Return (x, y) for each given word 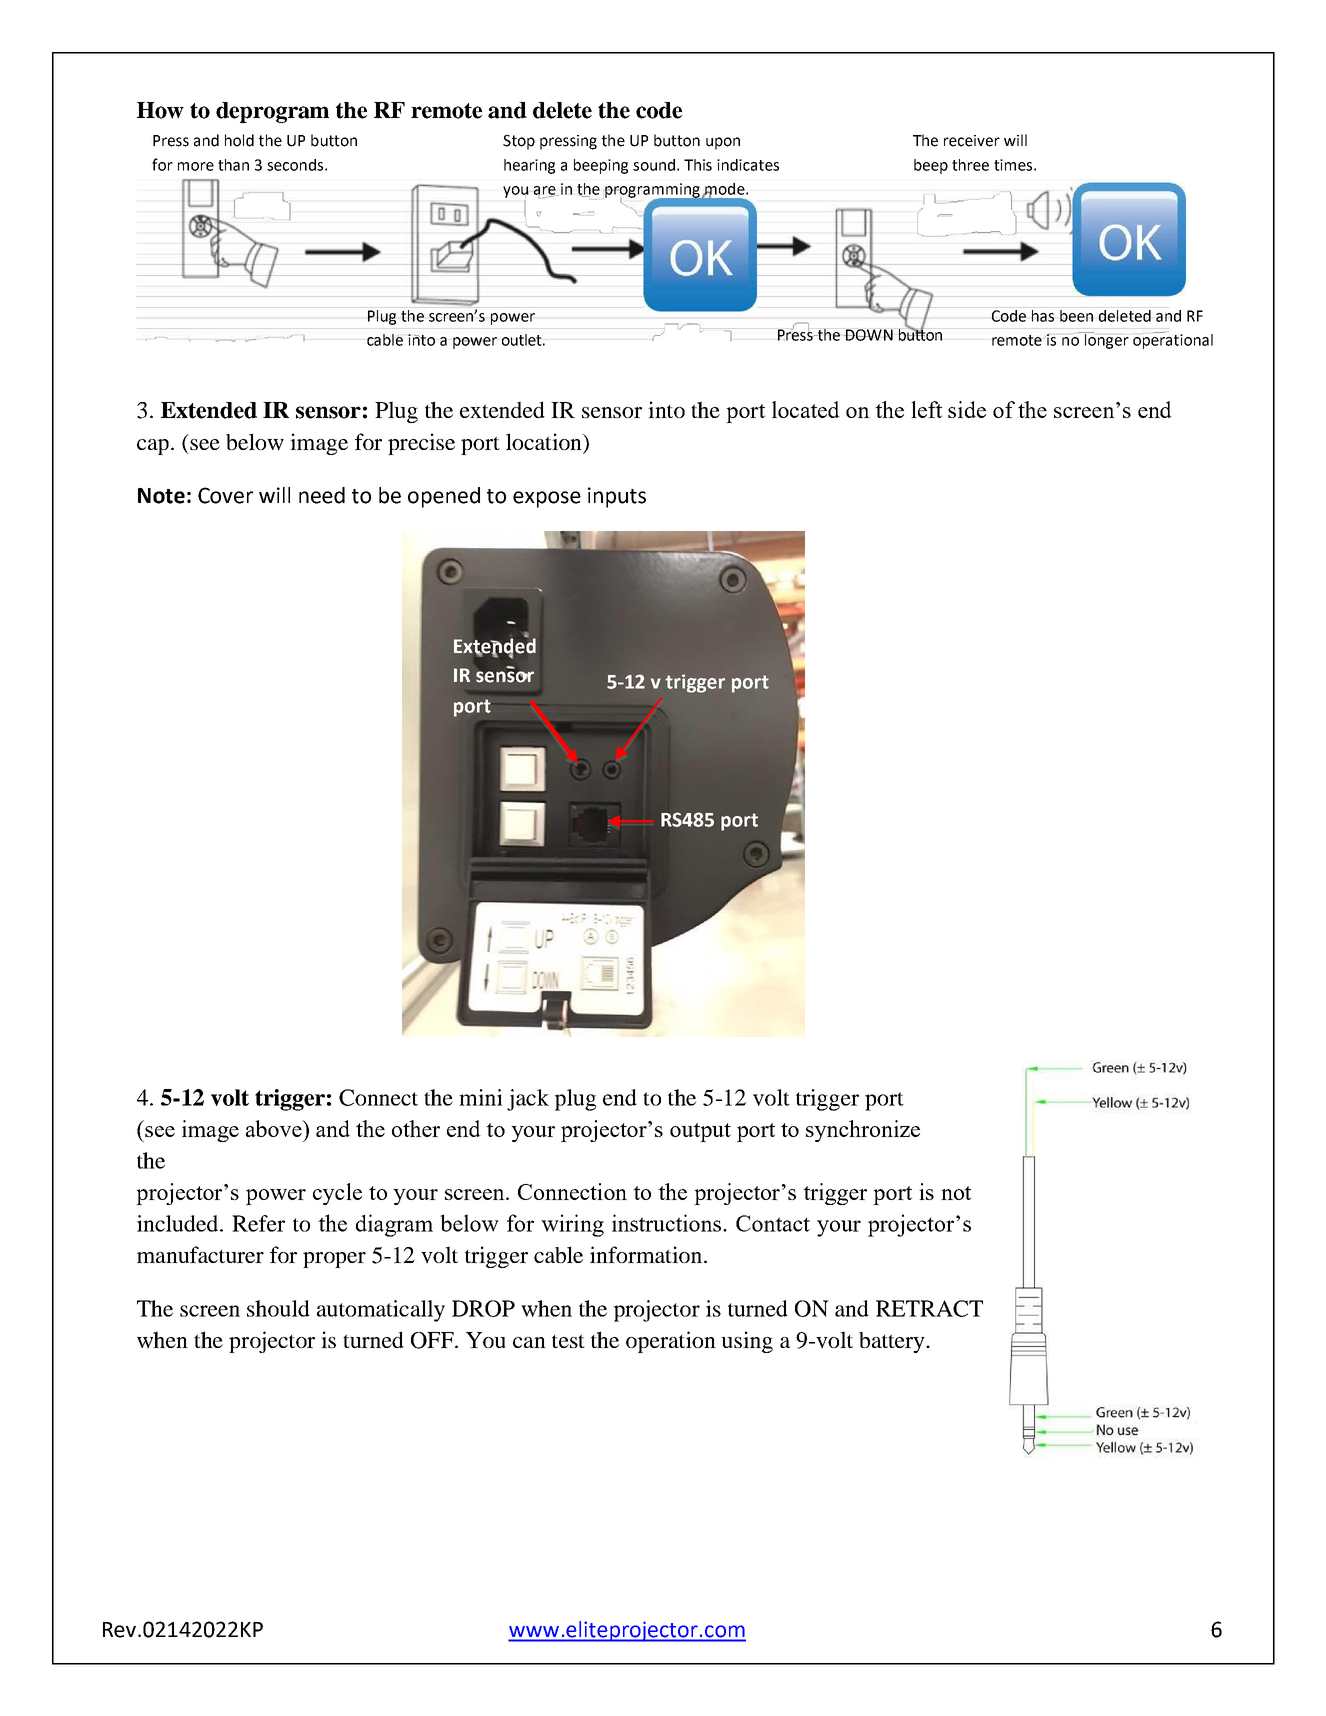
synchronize (863, 1131)
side (967, 409)
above (275, 1128)
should (278, 1308)
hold (239, 140)
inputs (617, 497)
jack (528, 1100)
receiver (972, 141)
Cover (225, 495)
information (647, 1254)
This (698, 165)
